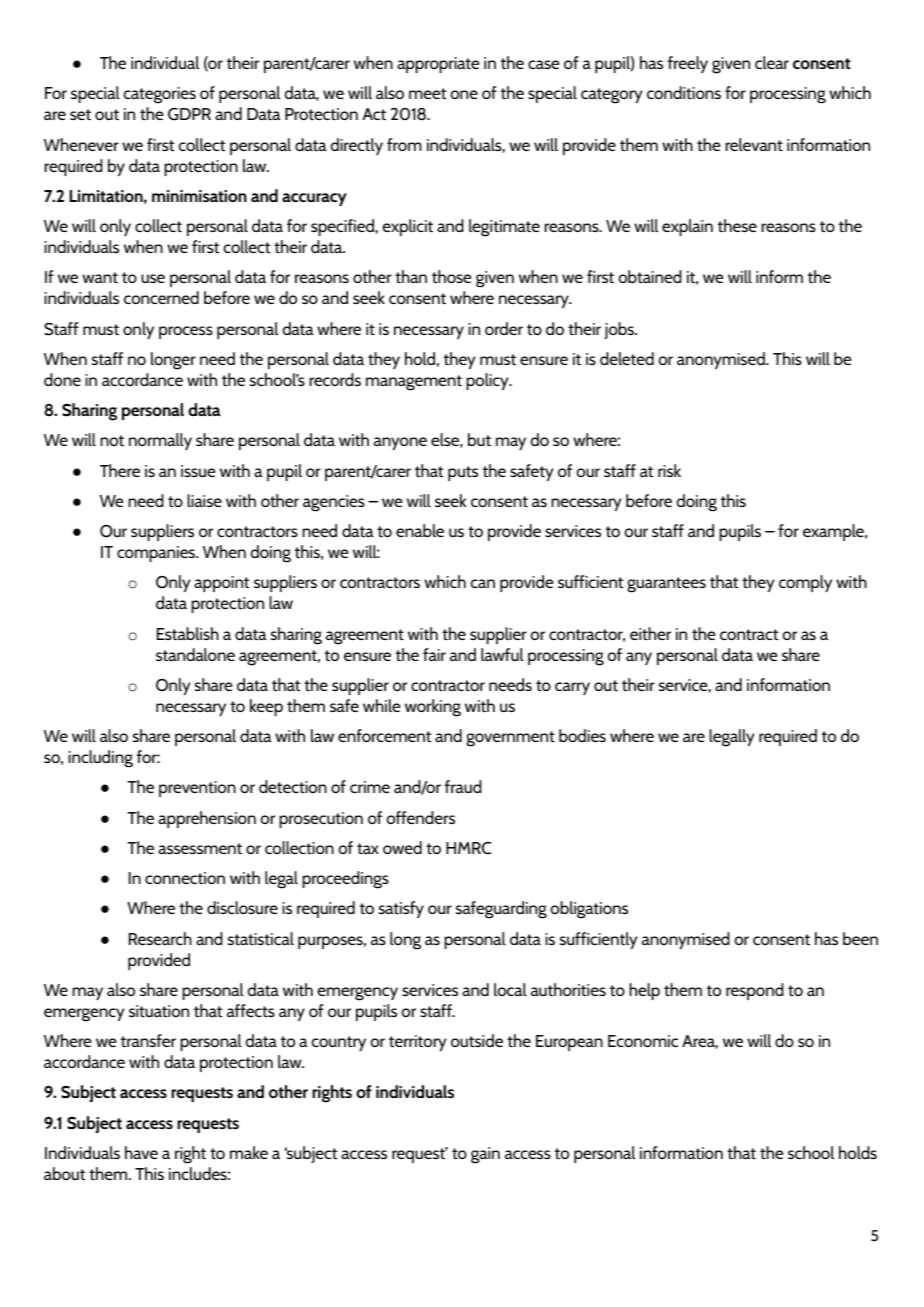 Image resolution: width=924 pixels, height=1307 pixels. I want to click on can, so click(483, 583).
